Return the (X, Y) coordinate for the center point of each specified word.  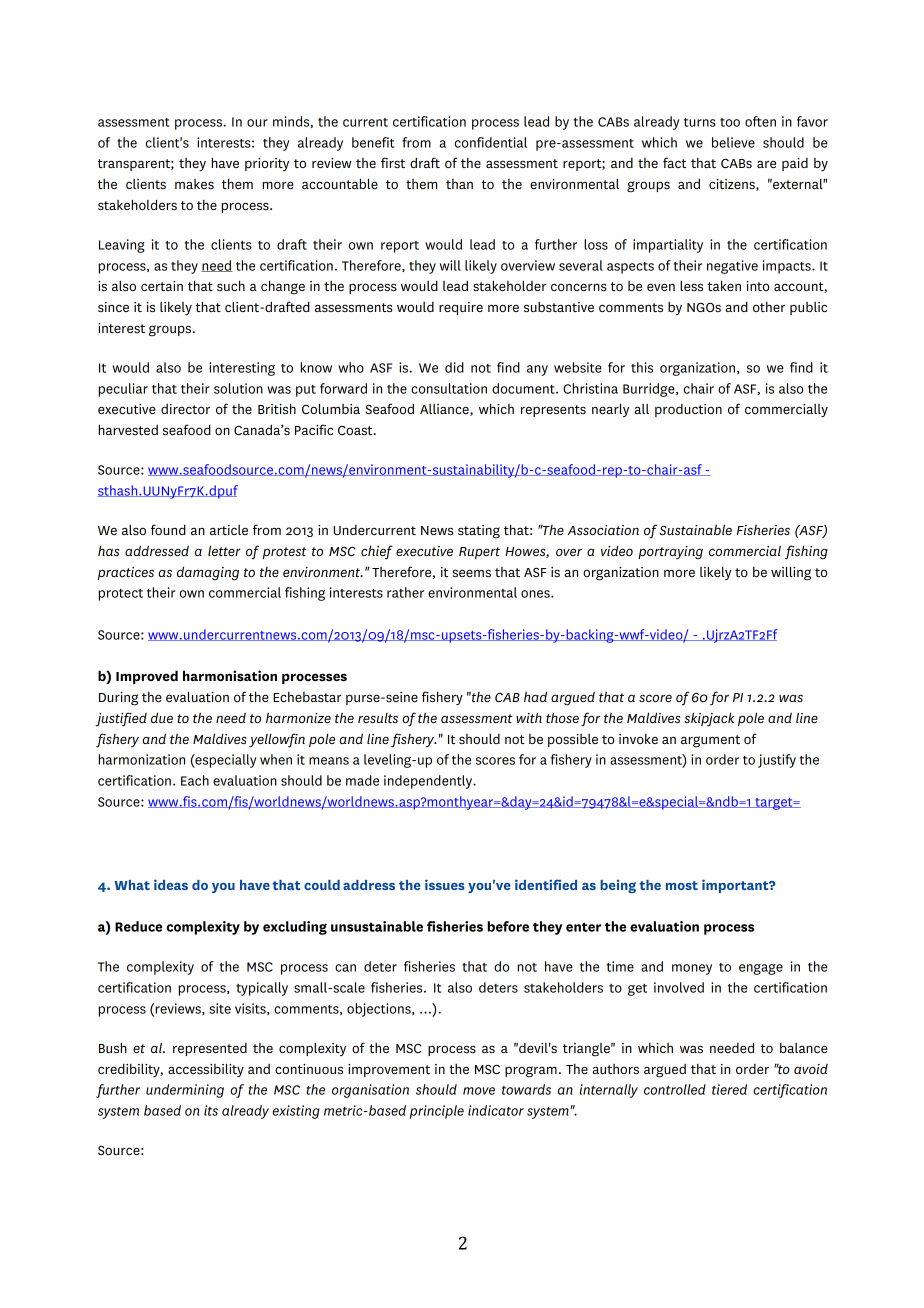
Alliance (445, 410)
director (185, 409)
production (688, 410)
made (362, 780)
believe (733, 142)
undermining (185, 1091)
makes (194, 184)
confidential (491, 142)
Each (195, 780)
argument (710, 741)
